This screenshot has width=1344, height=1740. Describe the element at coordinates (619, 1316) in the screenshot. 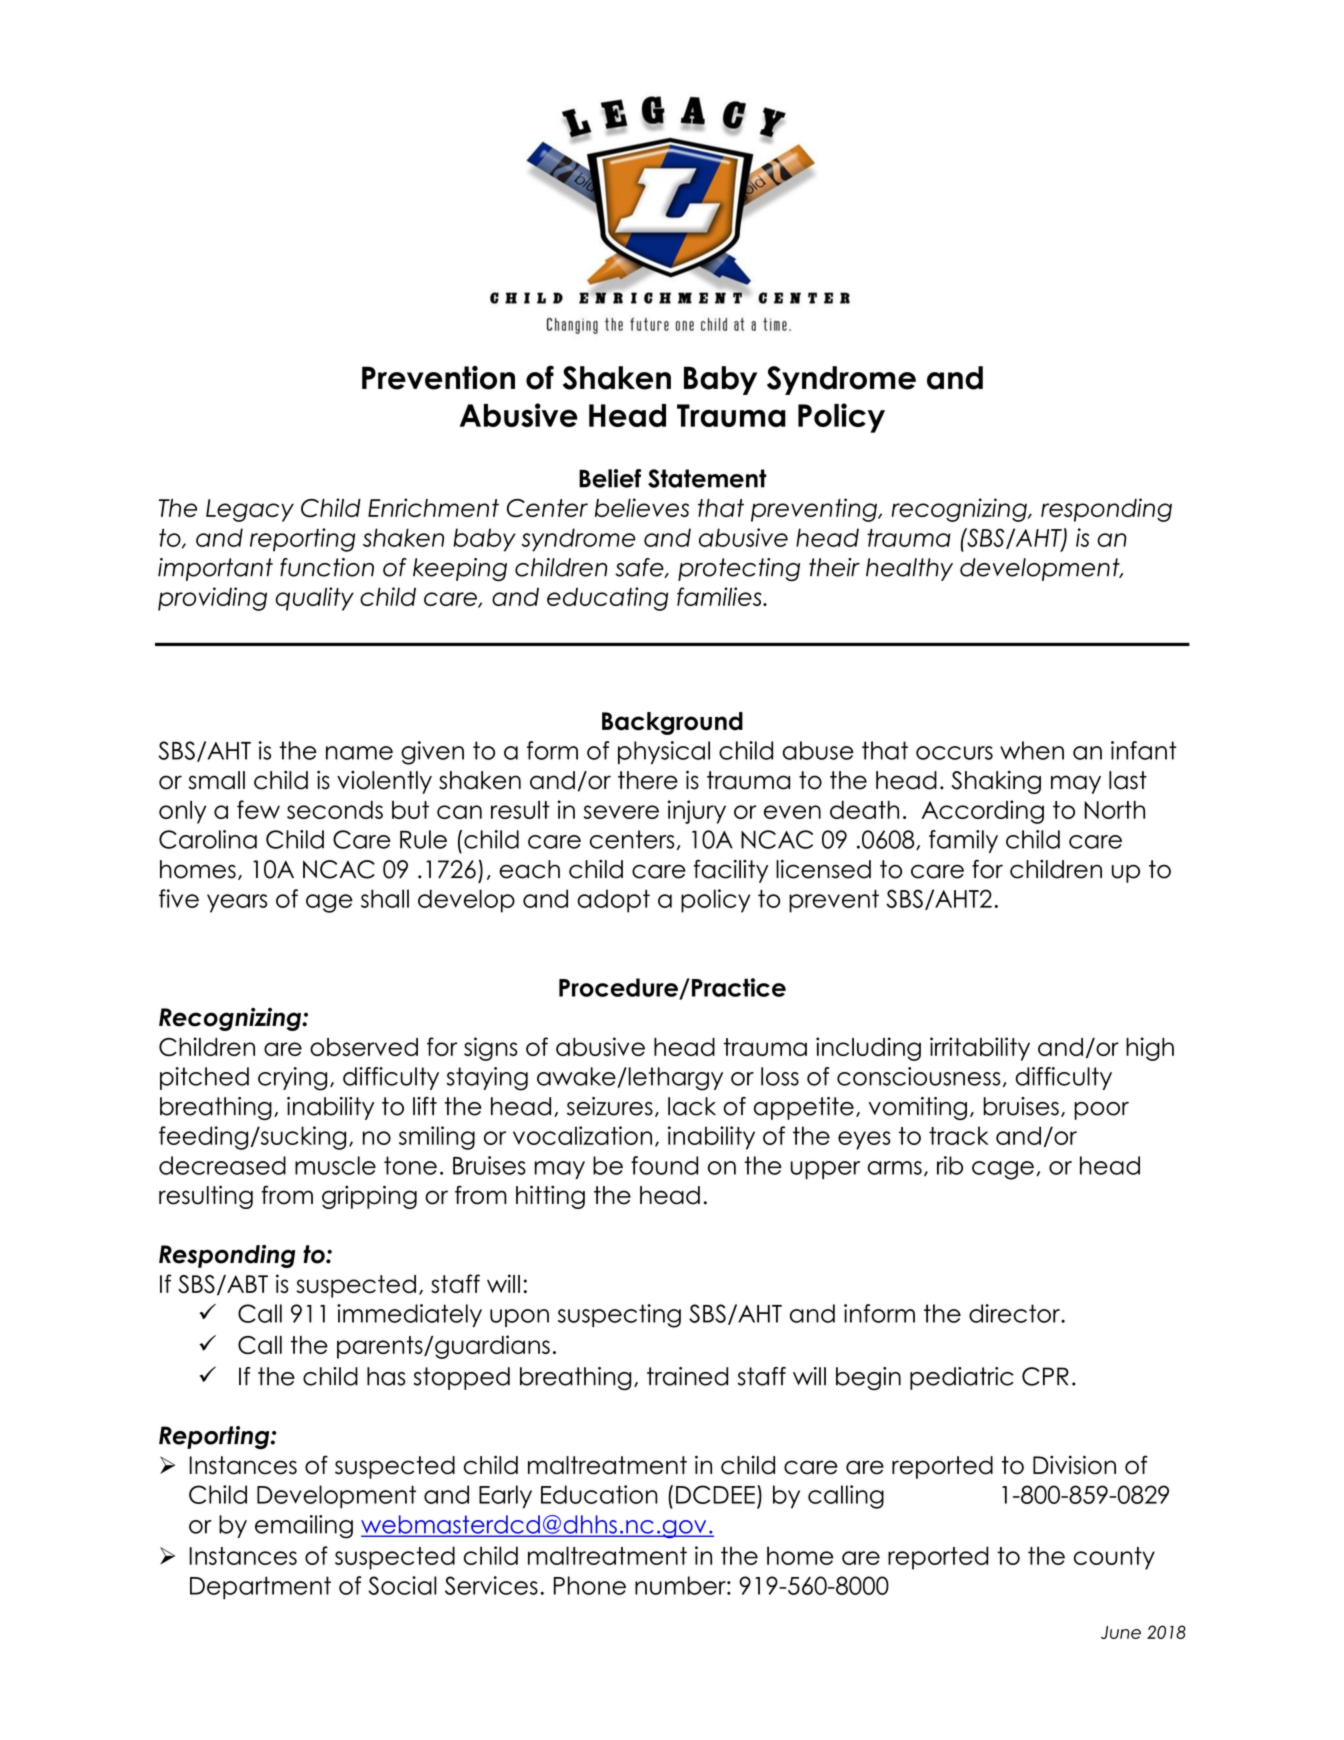

I see `suspecting` at that location.
